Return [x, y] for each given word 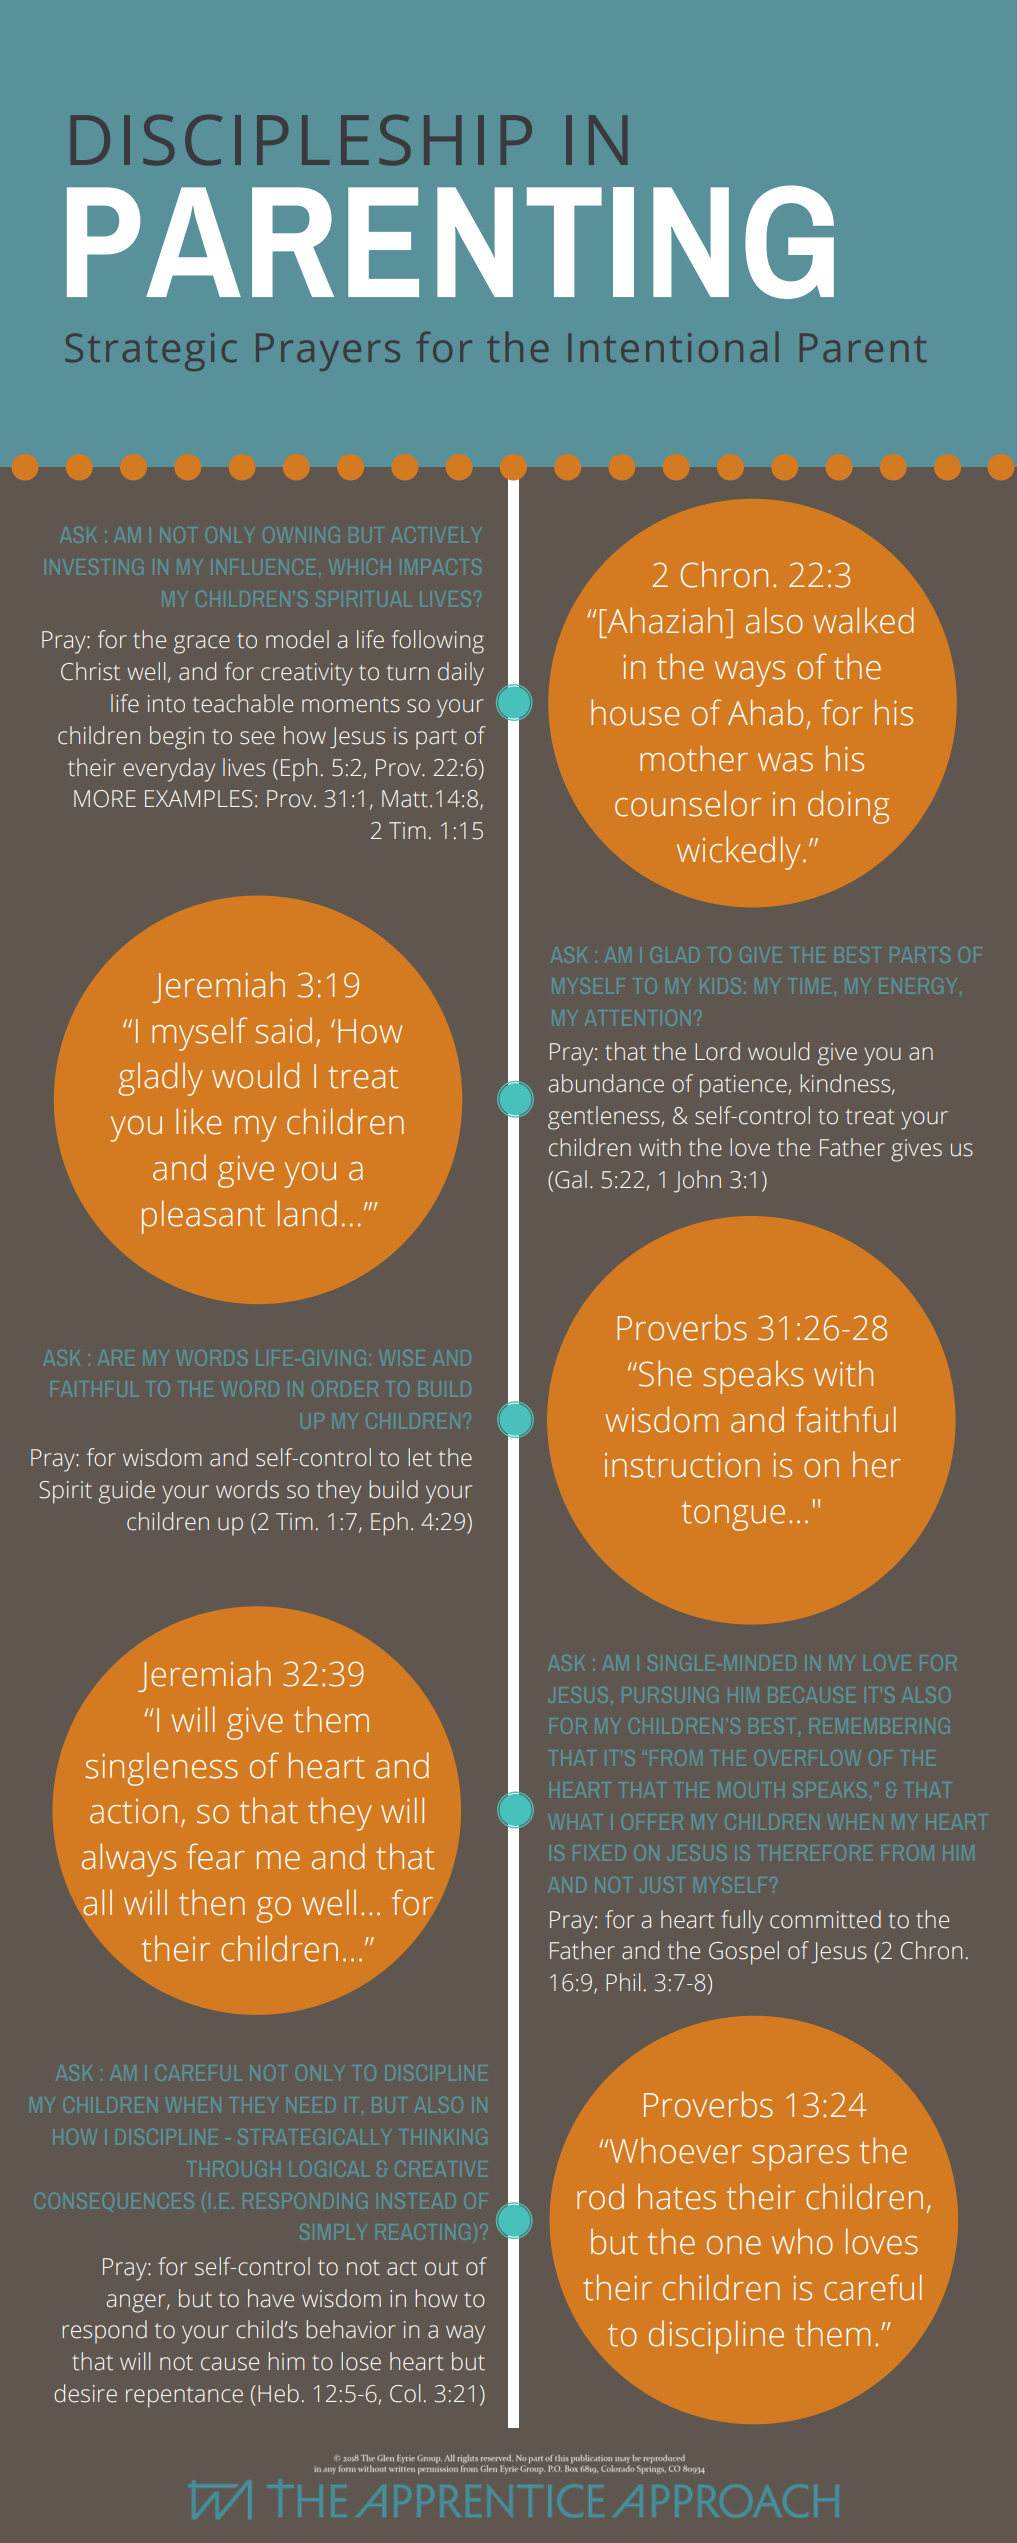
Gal [571, 1179]
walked [863, 620]
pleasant [203, 1217]
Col [405, 2393]
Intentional [673, 347]
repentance [184, 2397]
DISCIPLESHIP [301, 140]
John [697, 1181]
